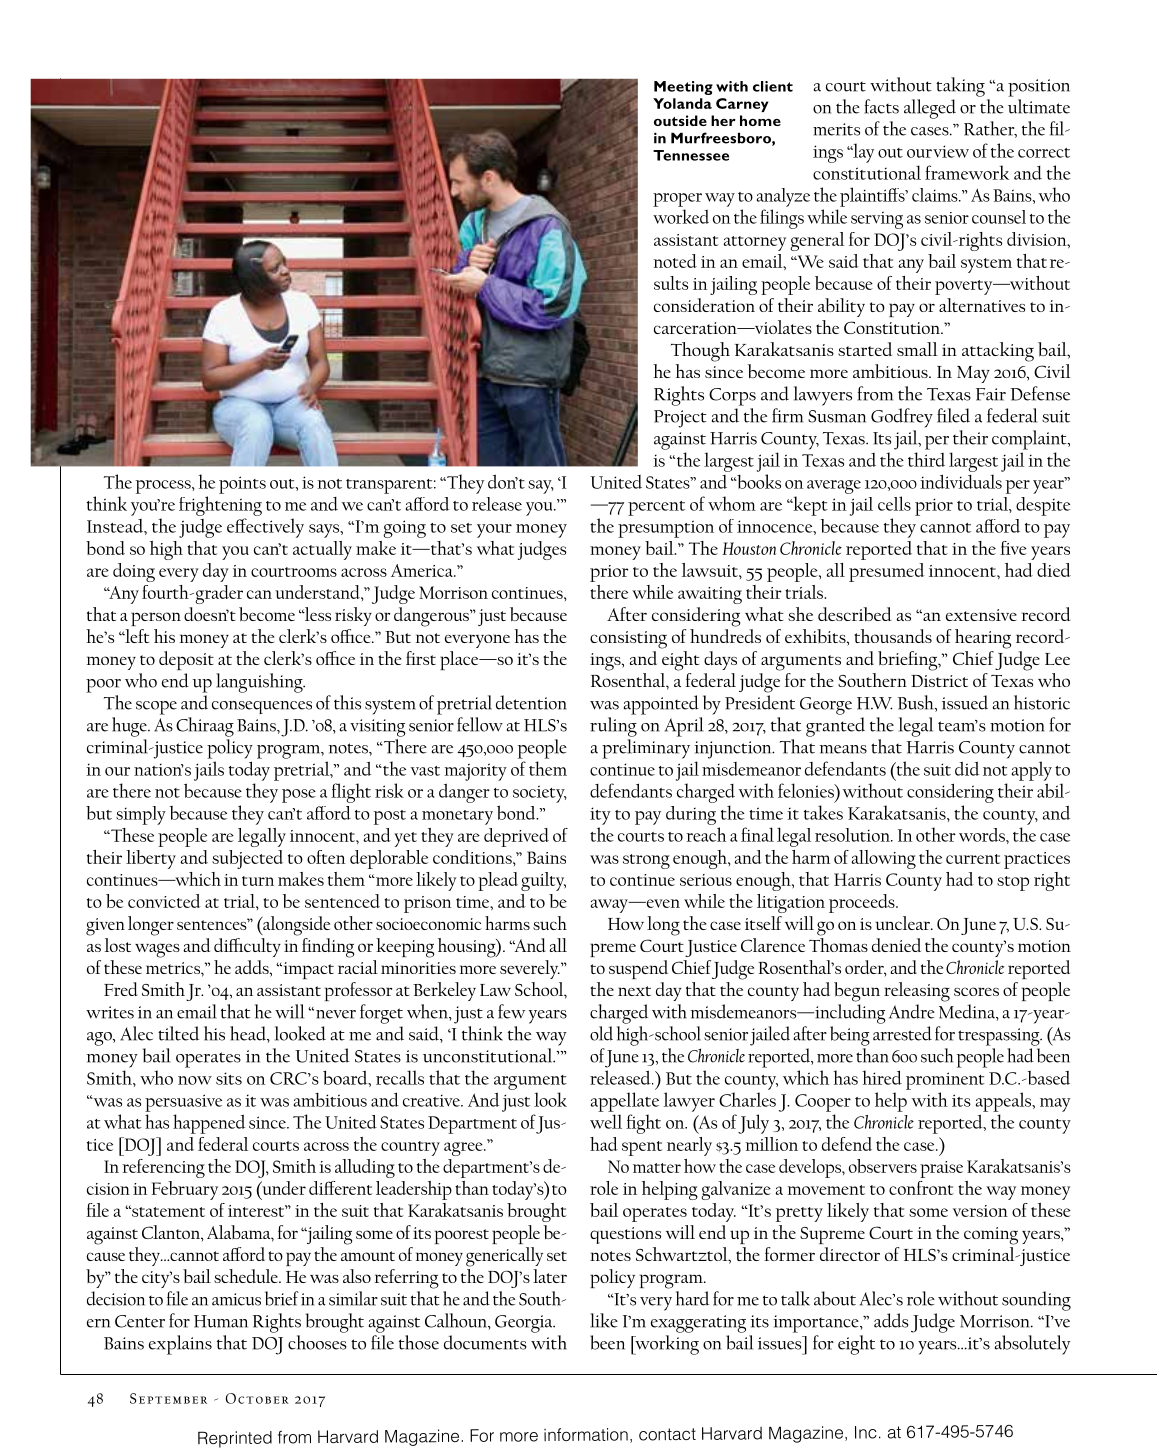 This page has height=1451, width=1157. What do you see at coordinates (930, 109) in the page?
I see `alleged` at bounding box center [930, 109].
